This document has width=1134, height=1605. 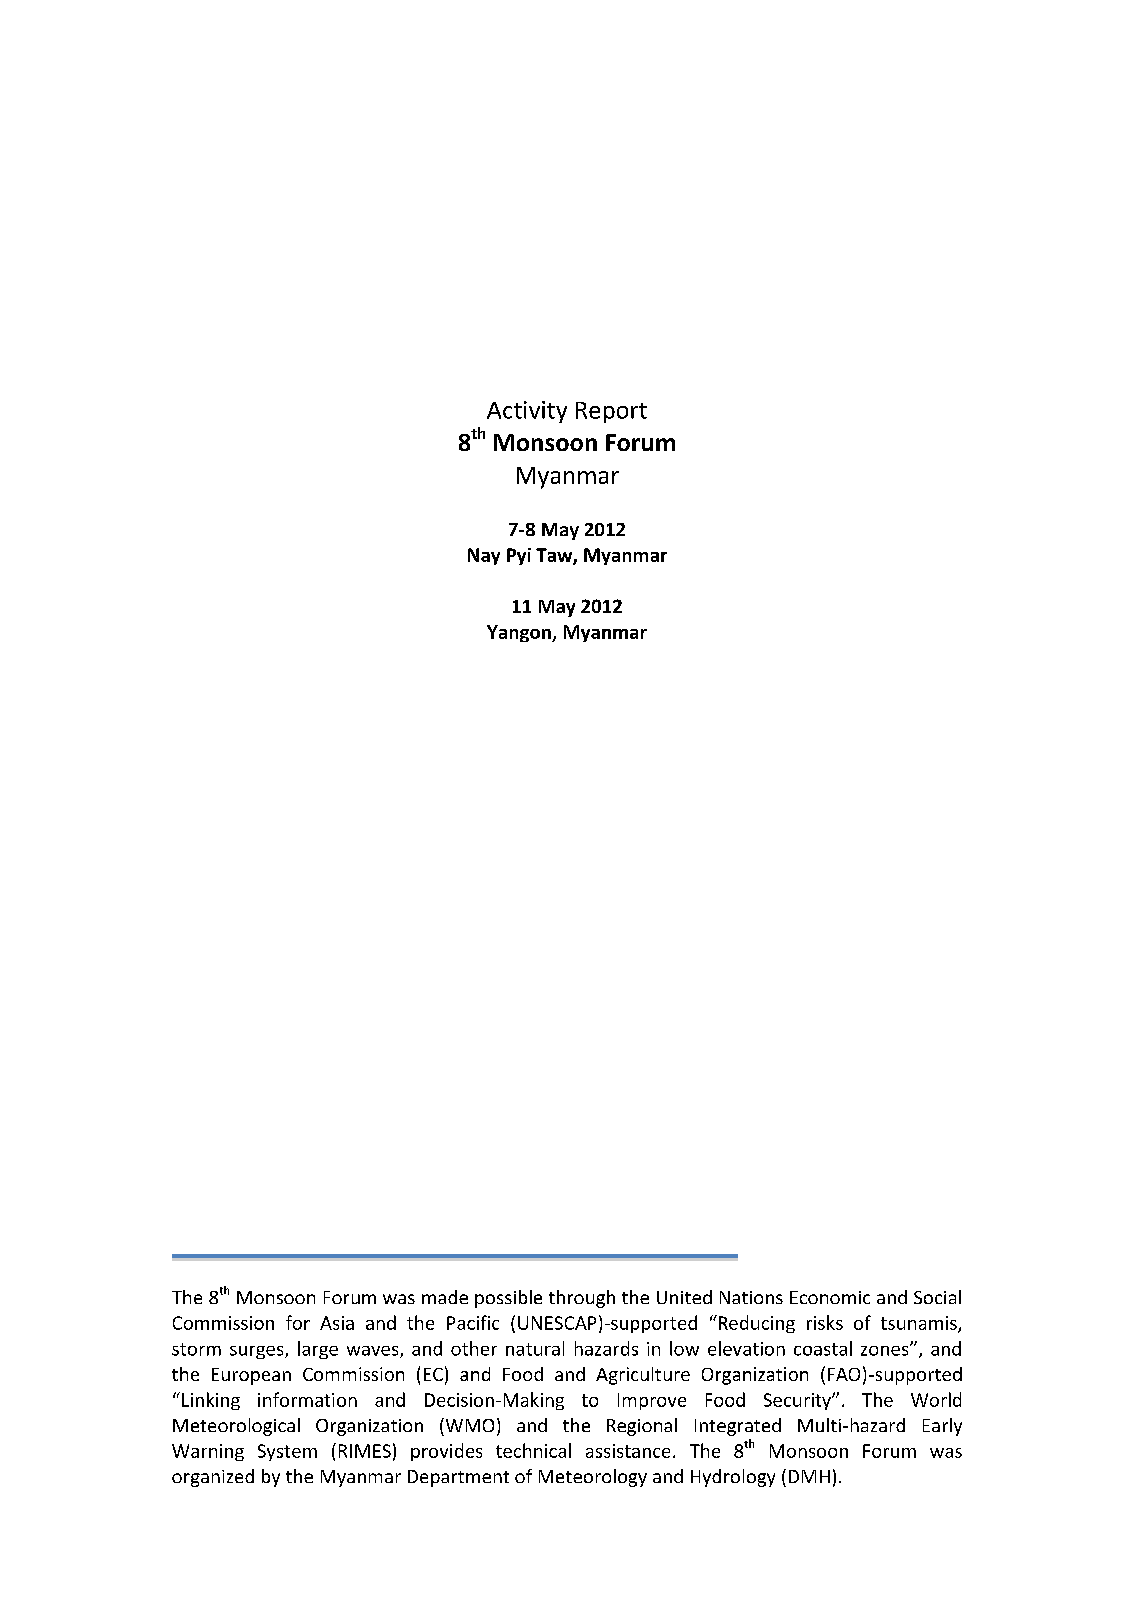 I want to click on made, so click(x=445, y=1297).
